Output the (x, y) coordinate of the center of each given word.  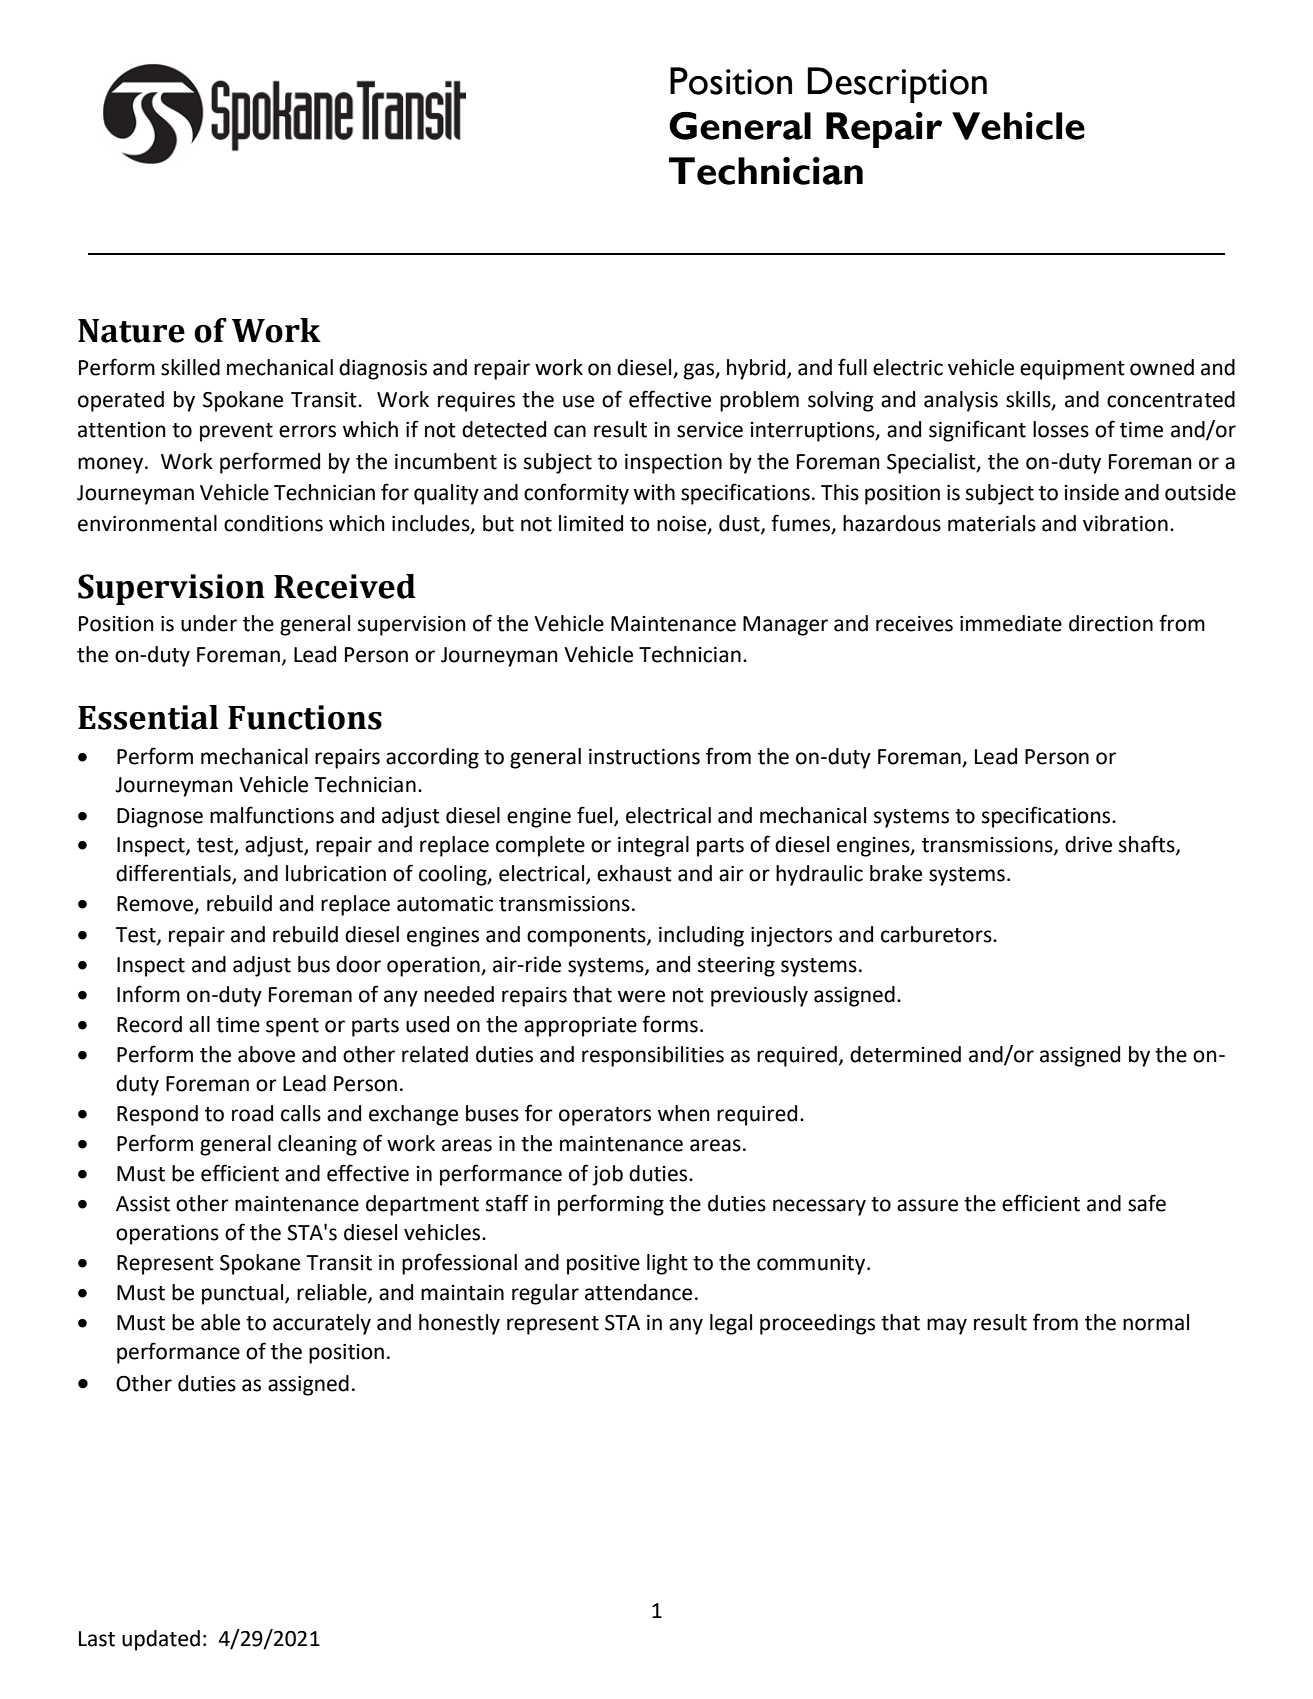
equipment (1072, 370)
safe (1147, 1203)
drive (1088, 844)
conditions (273, 523)
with (654, 492)
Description (897, 85)
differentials (174, 874)
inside (1092, 492)
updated (161, 1640)
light (667, 1264)
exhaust (634, 873)
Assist (143, 1204)
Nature (131, 331)
